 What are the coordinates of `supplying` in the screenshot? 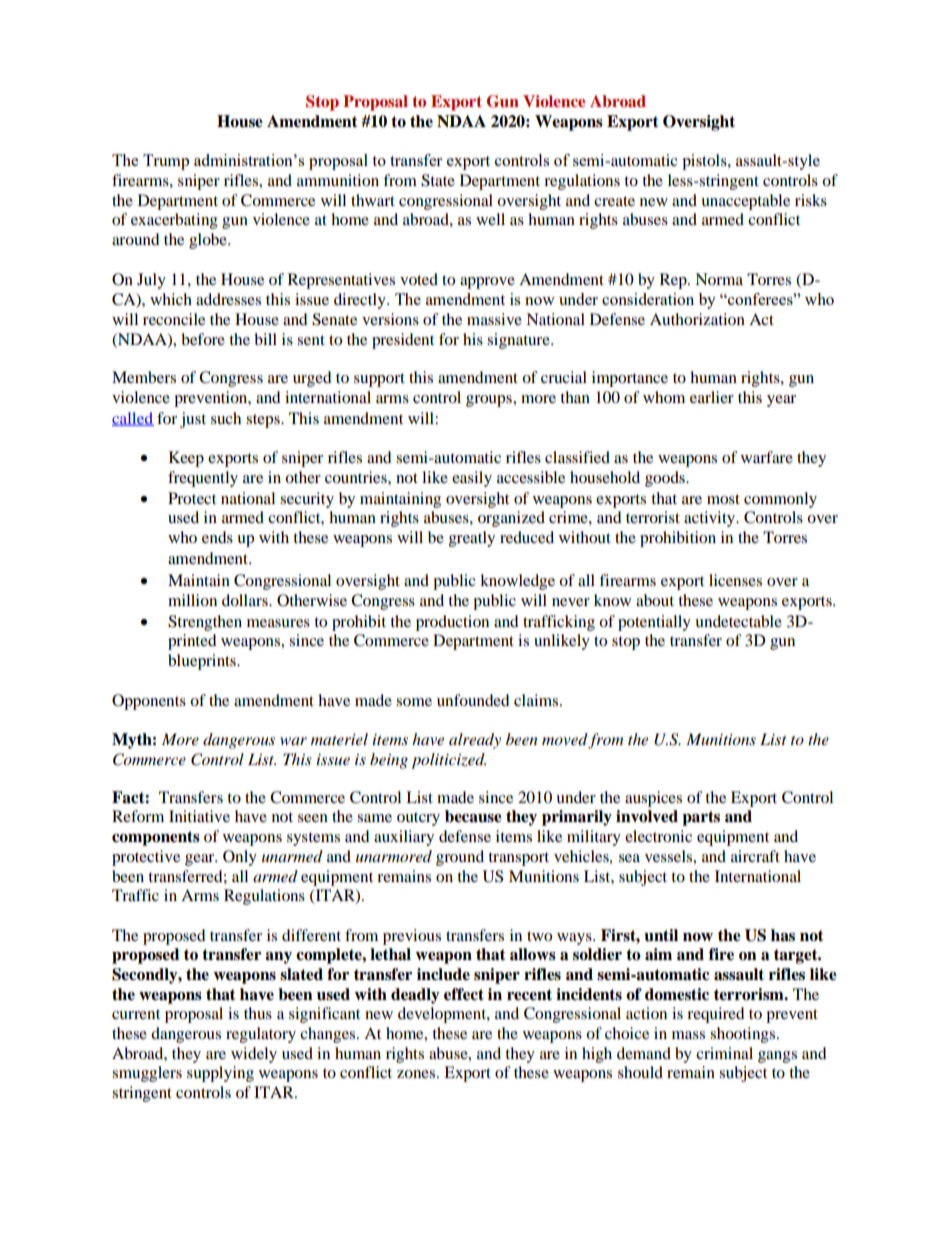 It's located at (220, 1074).
